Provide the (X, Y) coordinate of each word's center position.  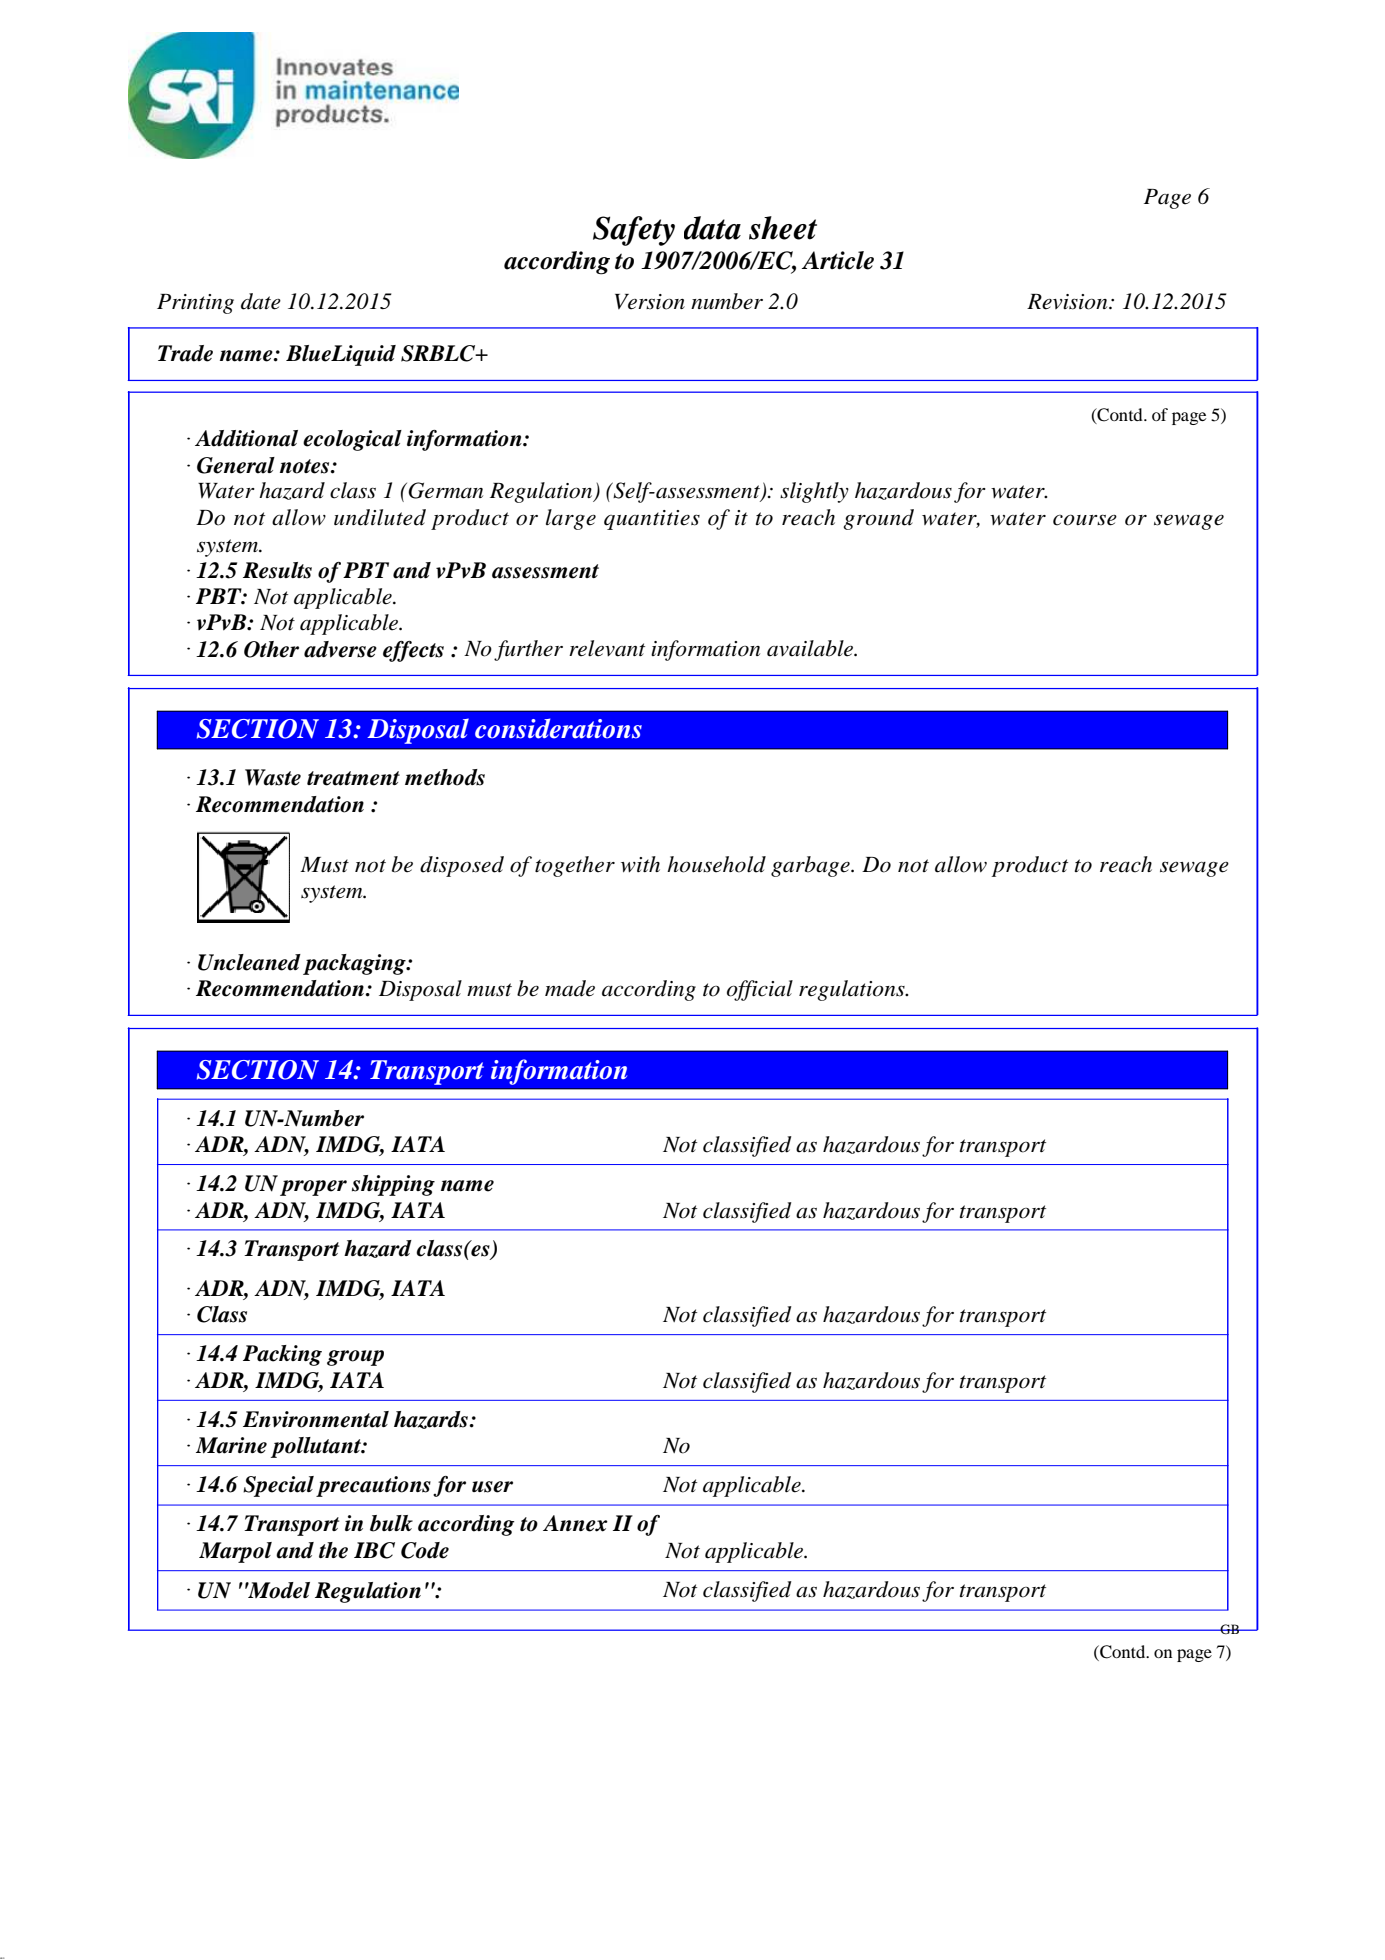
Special (278, 1486)
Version (650, 302)
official (760, 990)
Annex (575, 1523)
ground (878, 519)
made (570, 988)
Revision (1068, 302)
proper (313, 1188)
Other (271, 649)
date (261, 301)
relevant (607, 648)
